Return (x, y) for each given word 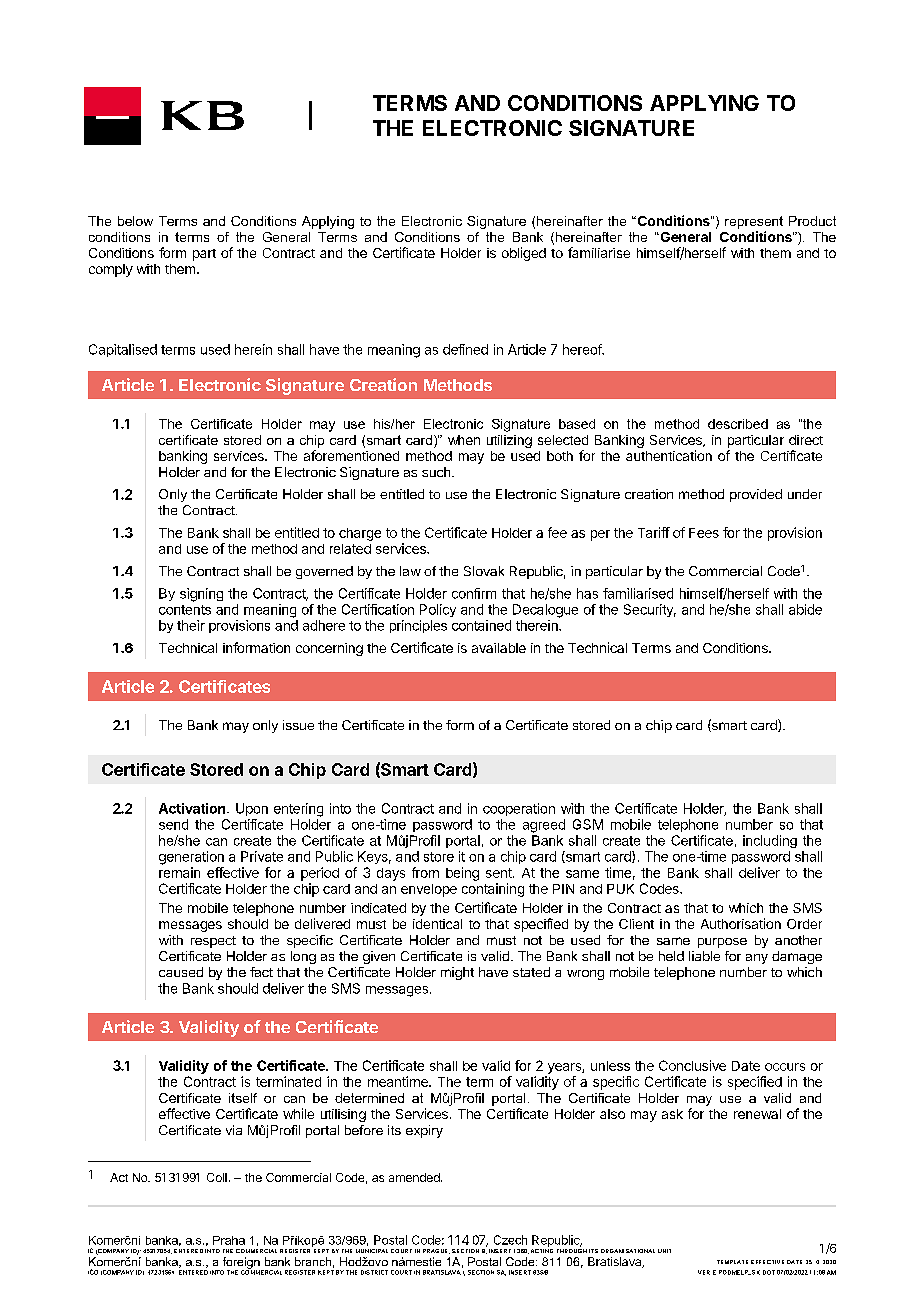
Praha (229, 1240)
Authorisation (741, 923)
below (135, 221)
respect (213, 942)
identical (437, 924)
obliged (524, 254)
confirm (474, 593)
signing (201, 595)
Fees (704, 533)
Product (812, 221)
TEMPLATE (732, 1262)
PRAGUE (436, 1251)
